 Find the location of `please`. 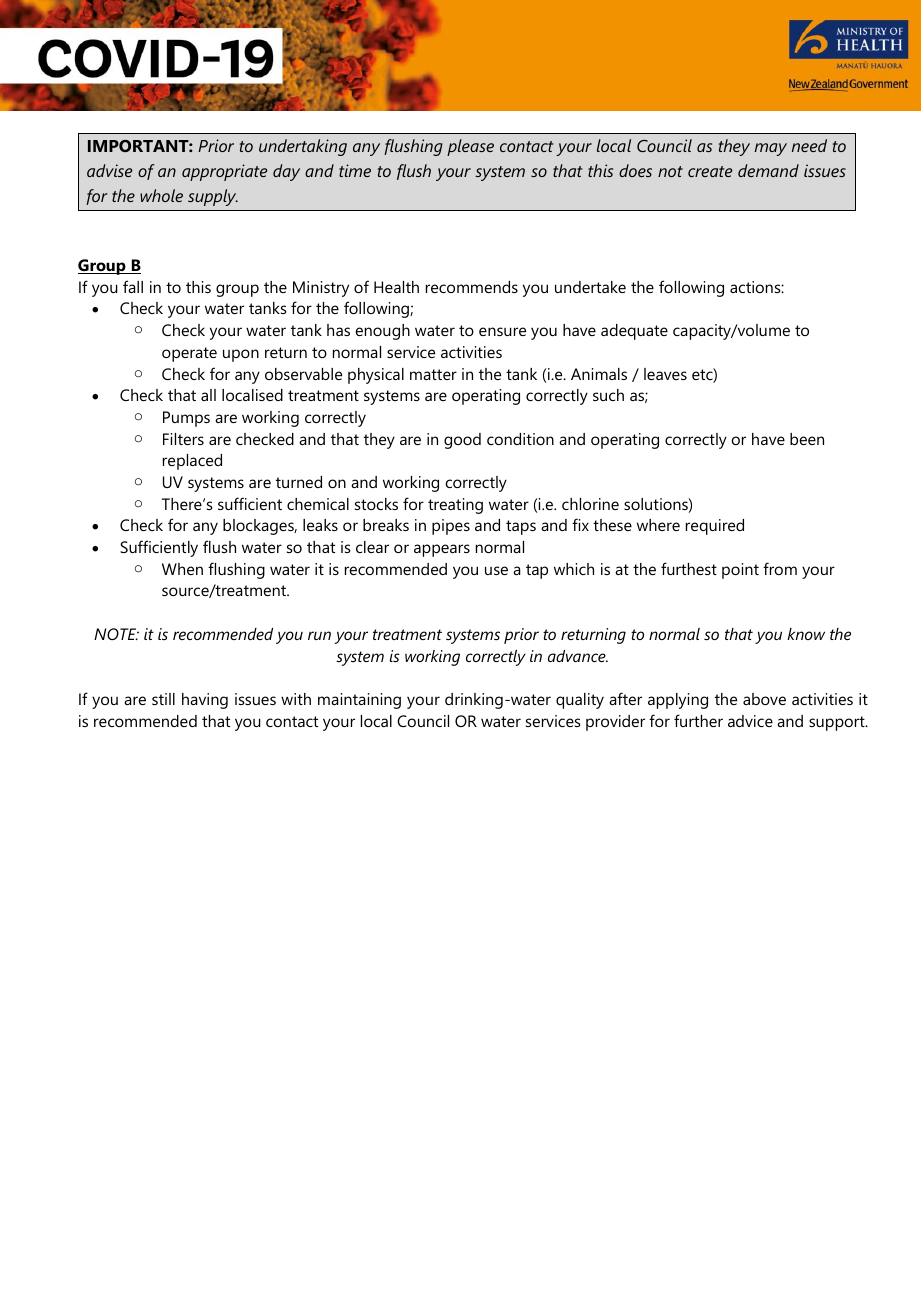

please is located at coordinates (470, 147).
